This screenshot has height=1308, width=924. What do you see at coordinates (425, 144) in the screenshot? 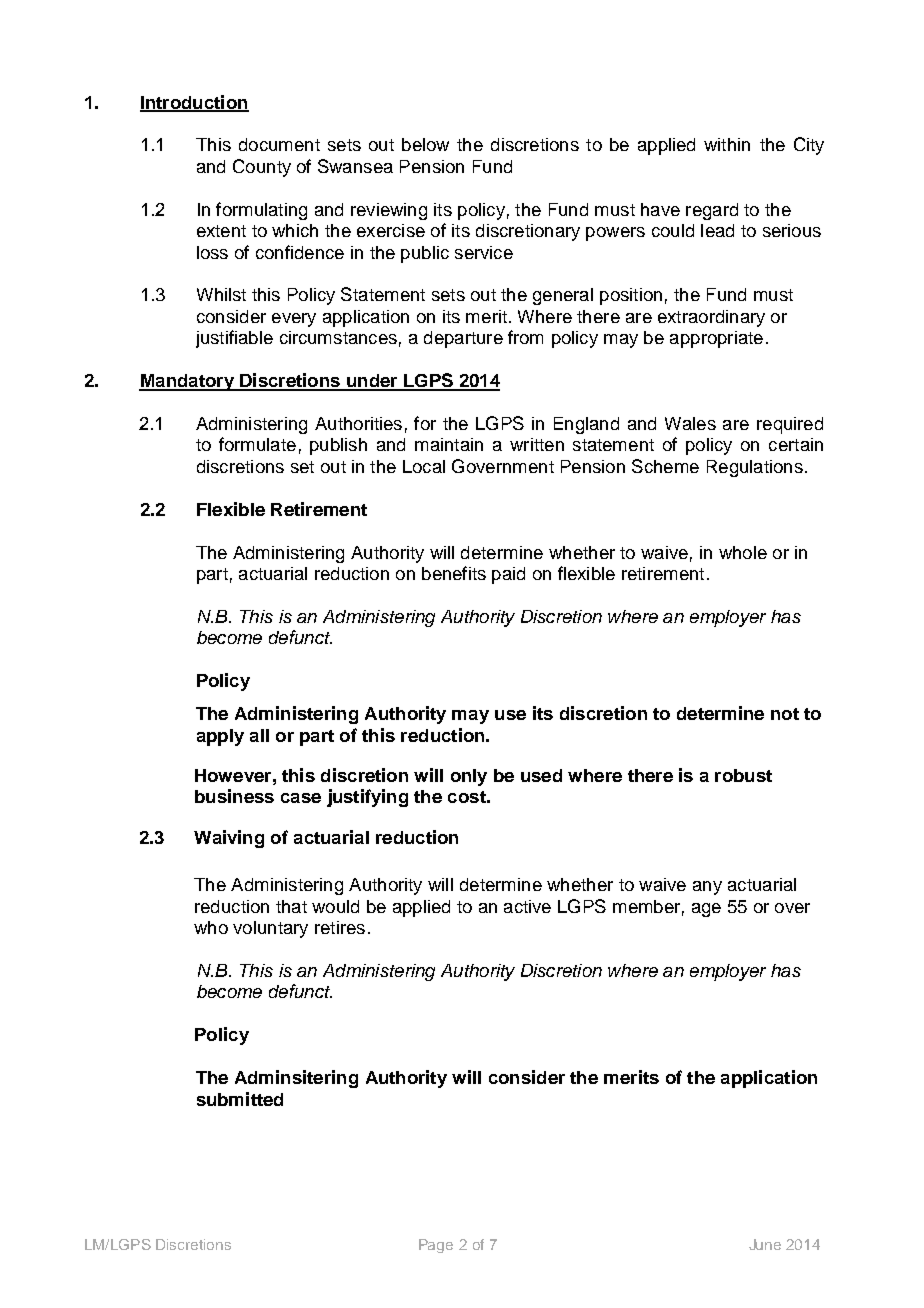
I see `below` at bounding box center [425, 144].
